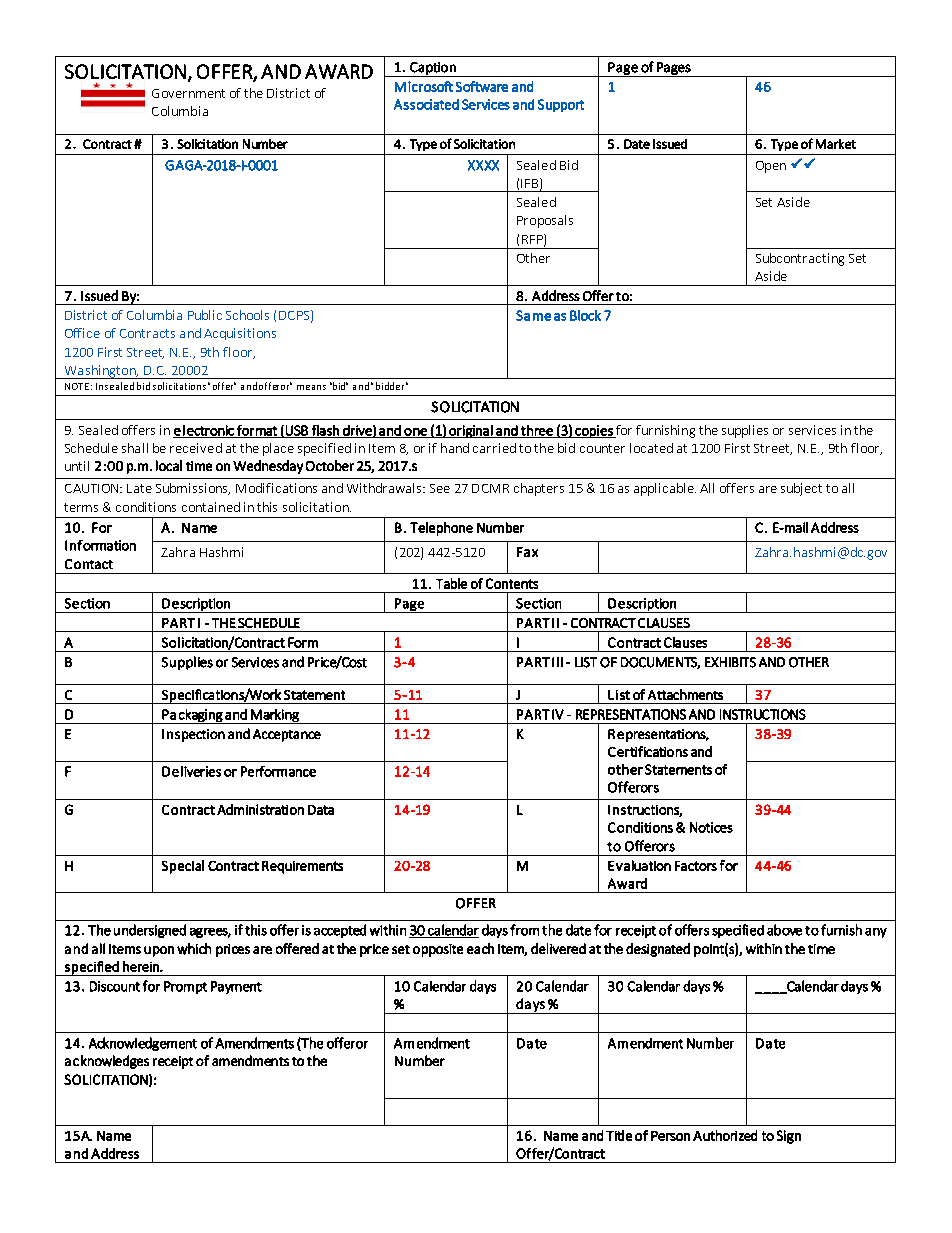  What do you see at coordinates (836, 144) in the screenshot?
I see `Market` at bounding box center [836, 144].
